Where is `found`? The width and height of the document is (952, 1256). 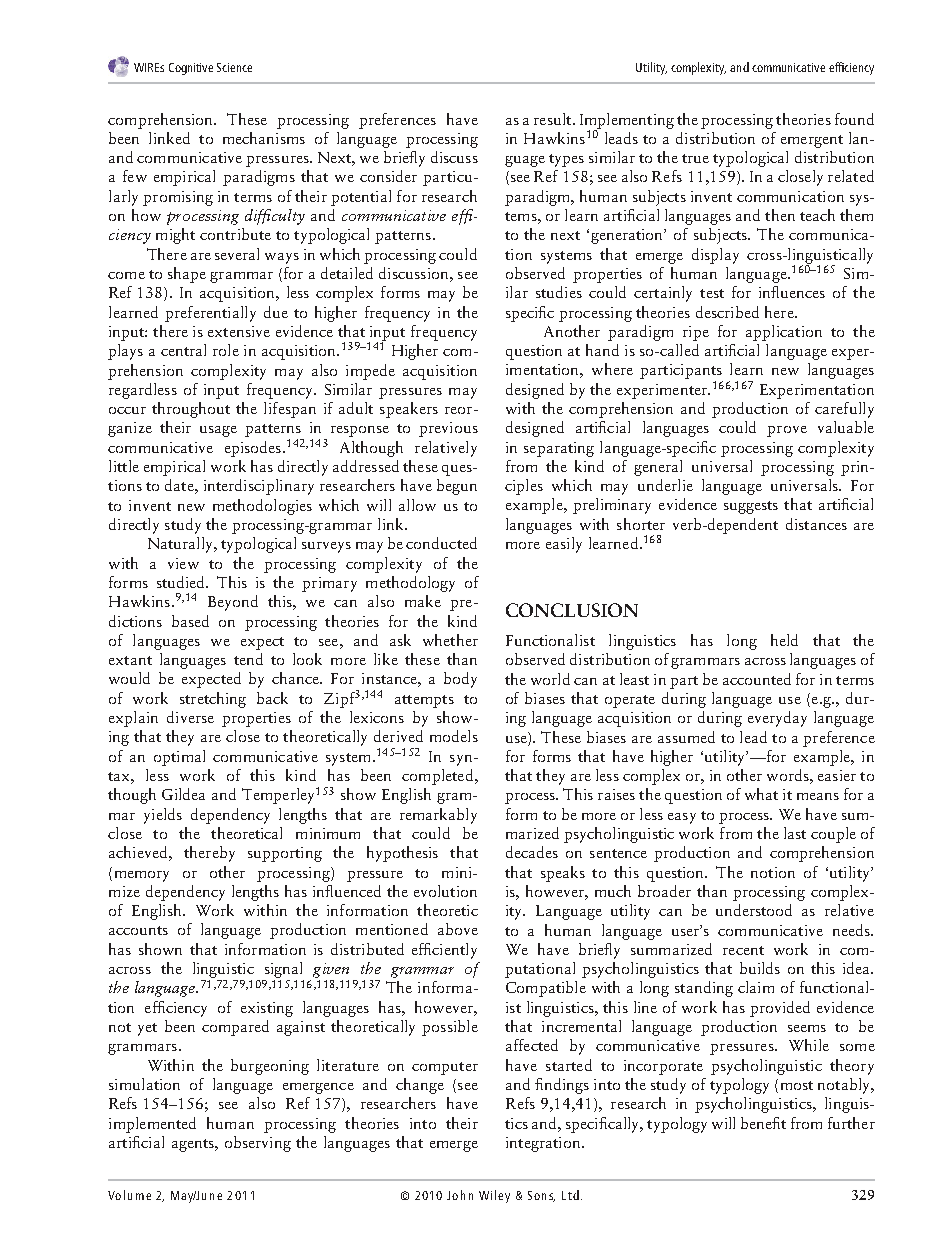 found is located at coordinates (854, 119).
